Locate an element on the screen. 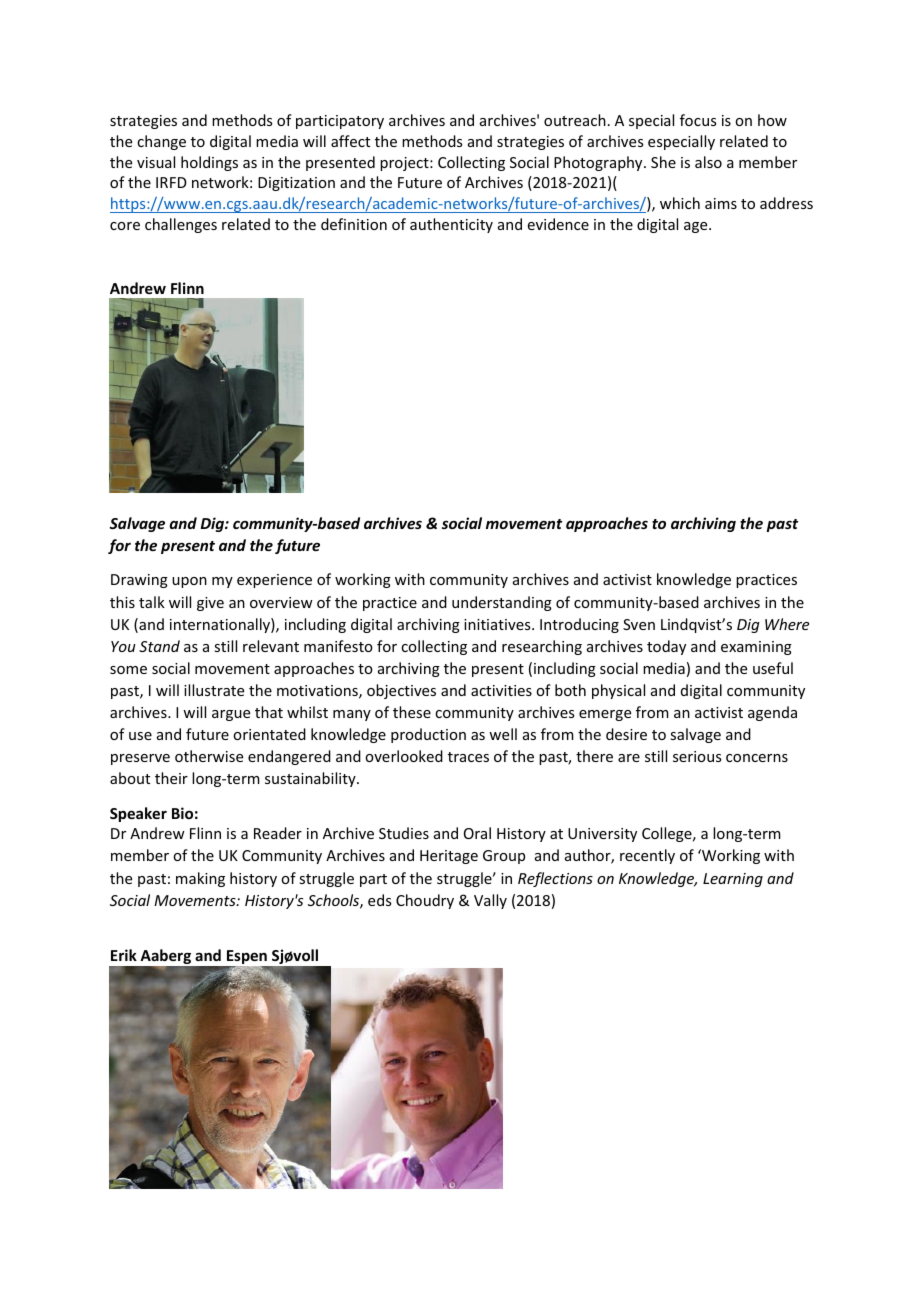 Image resolution: width=924 pixels, height=1308 pixels. holdings is located at coordinates (209, 163).
